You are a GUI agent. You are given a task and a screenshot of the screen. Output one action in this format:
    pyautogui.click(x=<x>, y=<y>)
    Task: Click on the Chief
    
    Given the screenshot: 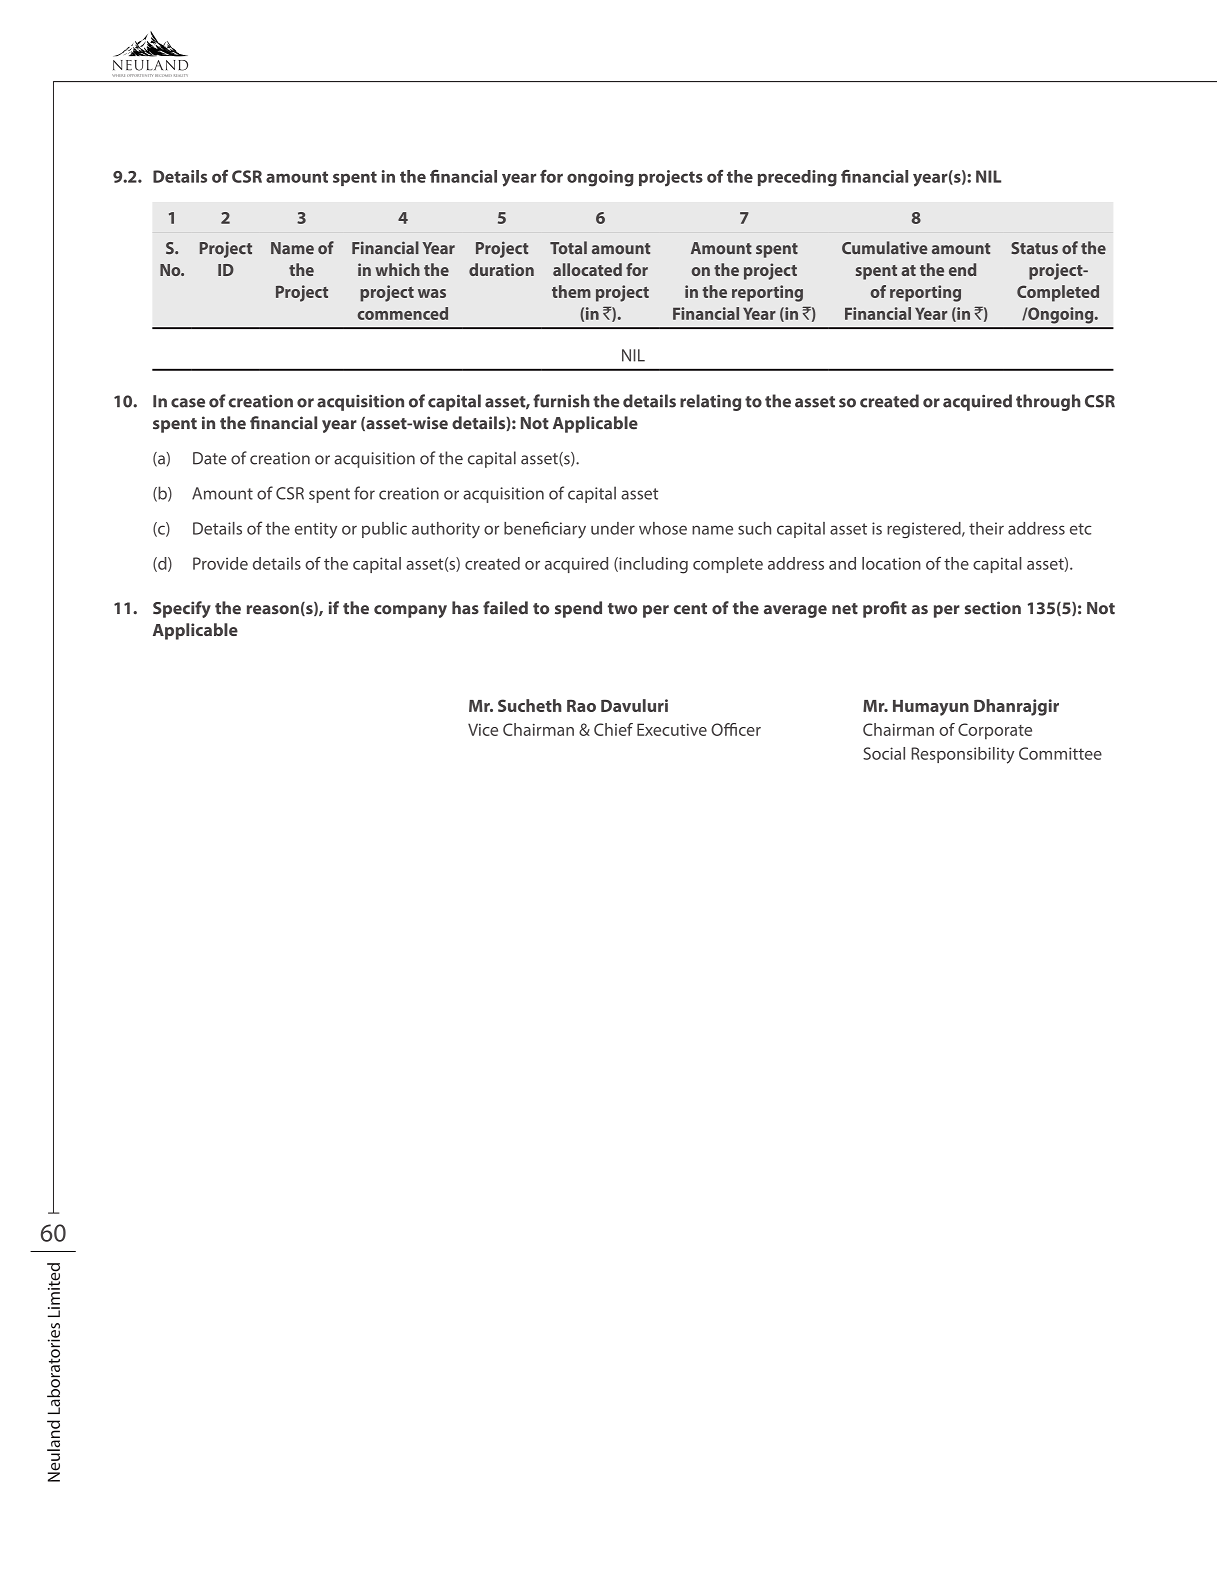 What is the action you would take?
    pyautogui.click(x=613, y=729)
